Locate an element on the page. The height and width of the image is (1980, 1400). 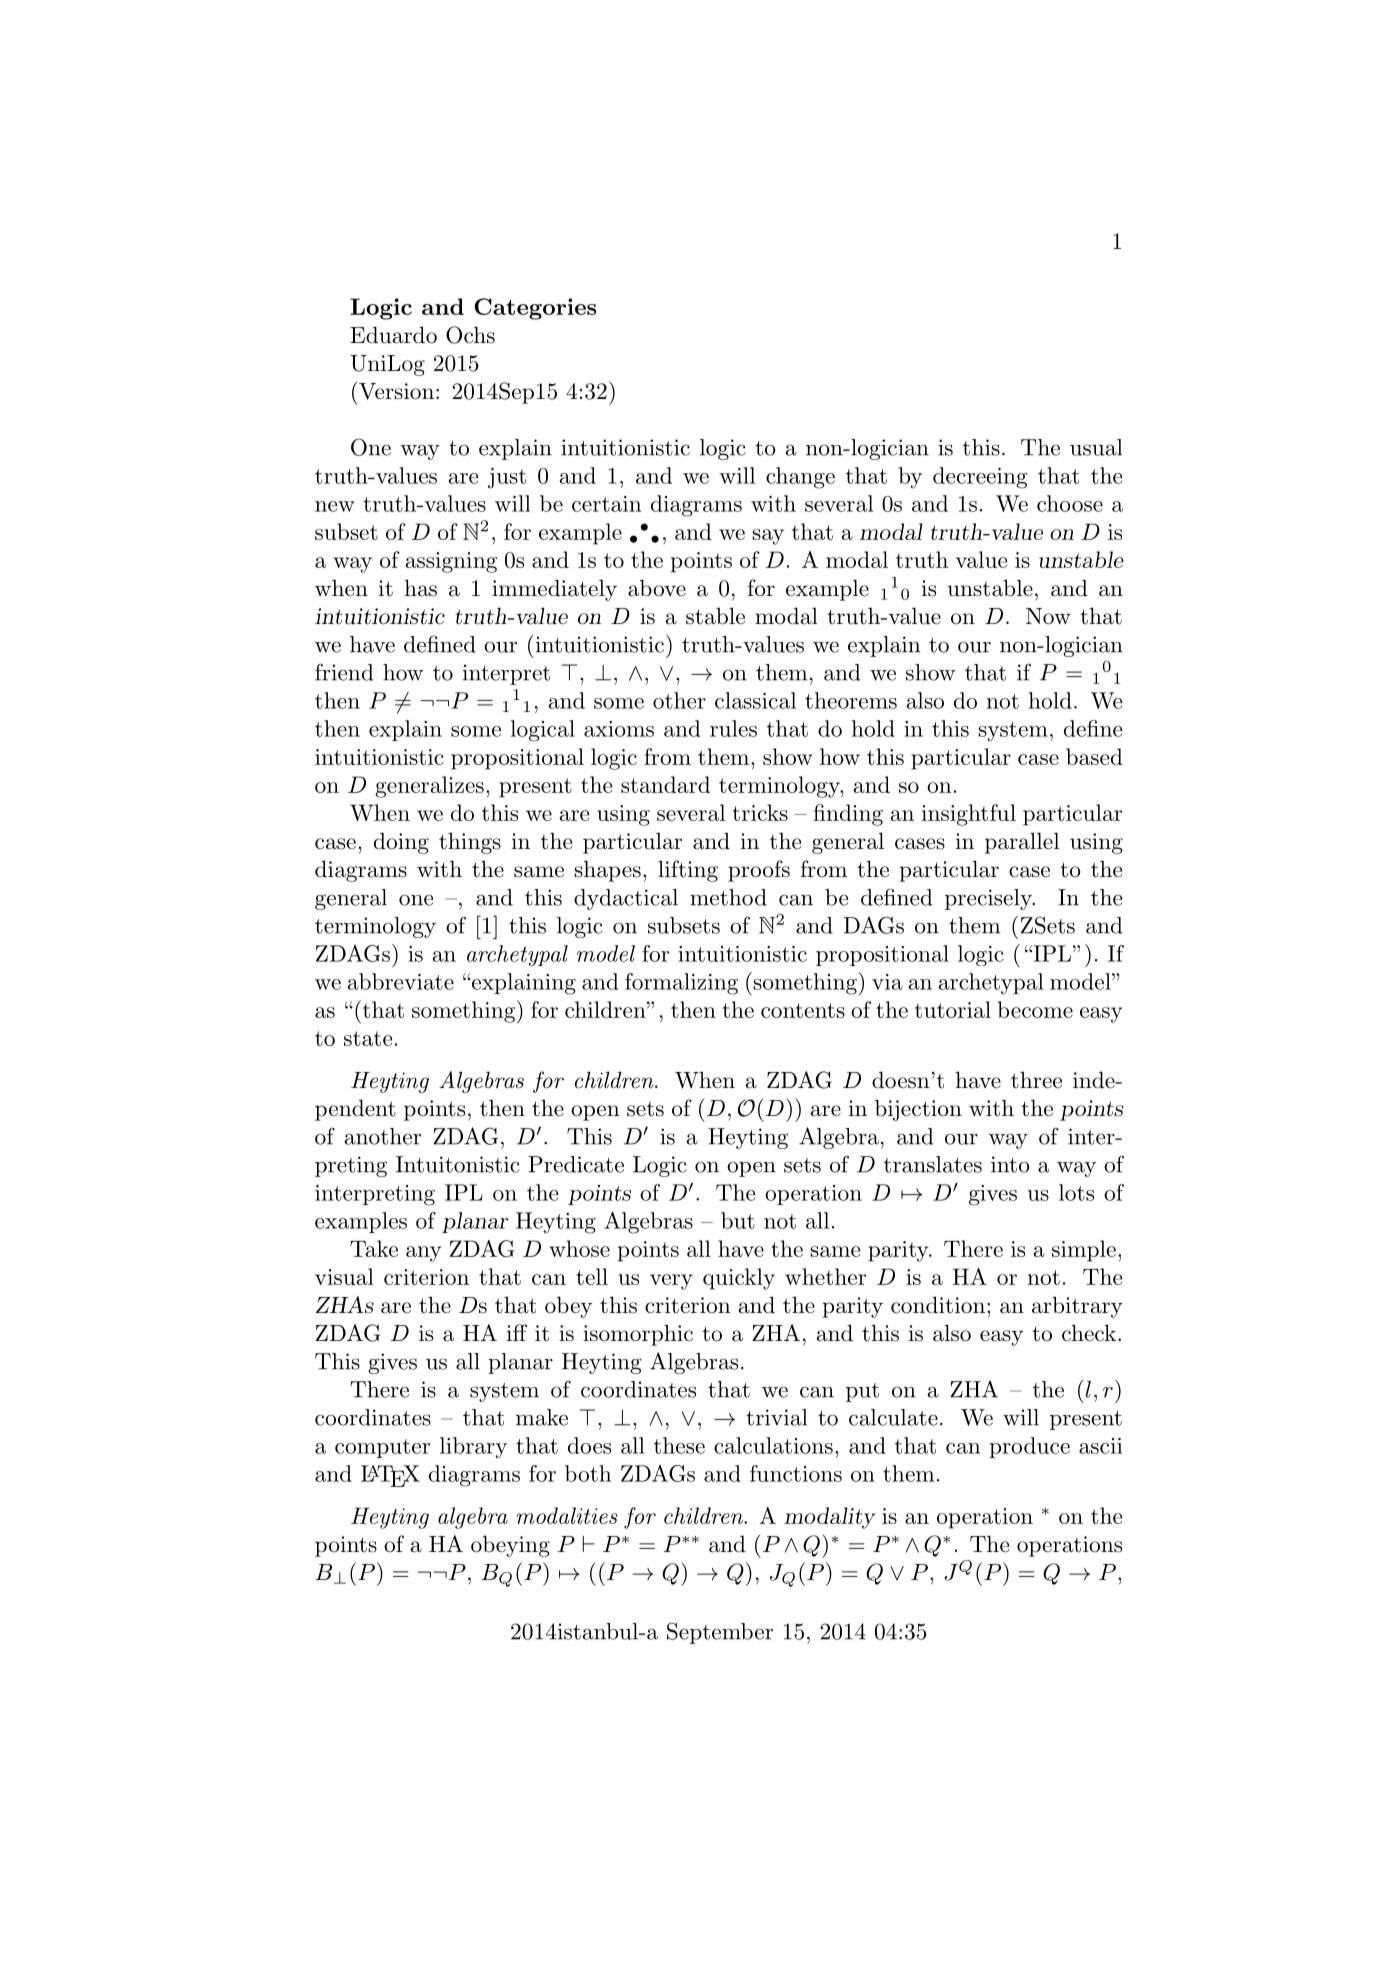
lifting is located at coordinates (688, 871).
